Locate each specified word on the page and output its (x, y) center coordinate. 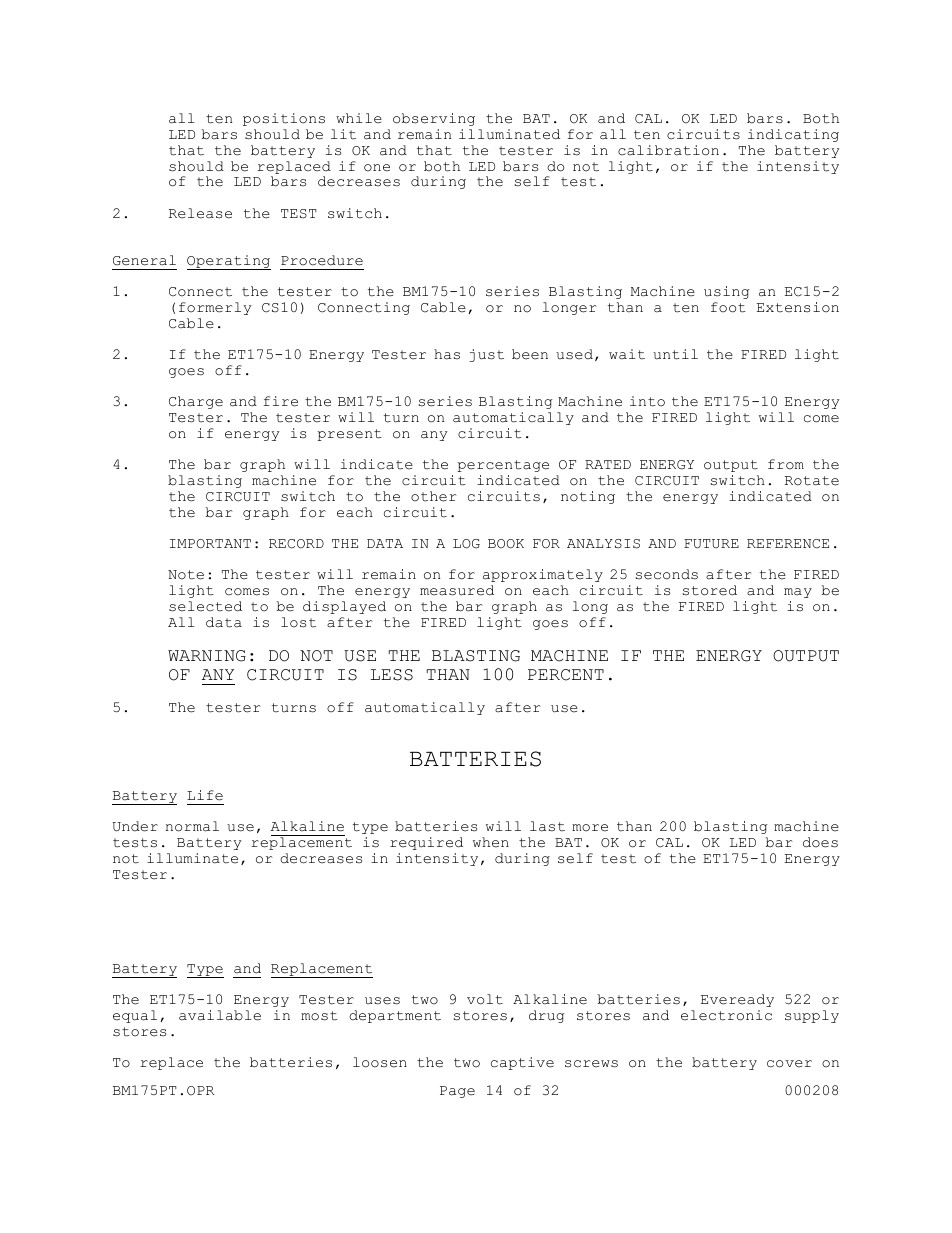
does (820, 842)
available (220, 1015)
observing (434, 119)
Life (205, 795)
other (434, 496)
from (786, 464)
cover (789, 1064)
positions (284, 119)
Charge (196, 402)
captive (522, 1063)
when (491, 842)
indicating (793, 135)
